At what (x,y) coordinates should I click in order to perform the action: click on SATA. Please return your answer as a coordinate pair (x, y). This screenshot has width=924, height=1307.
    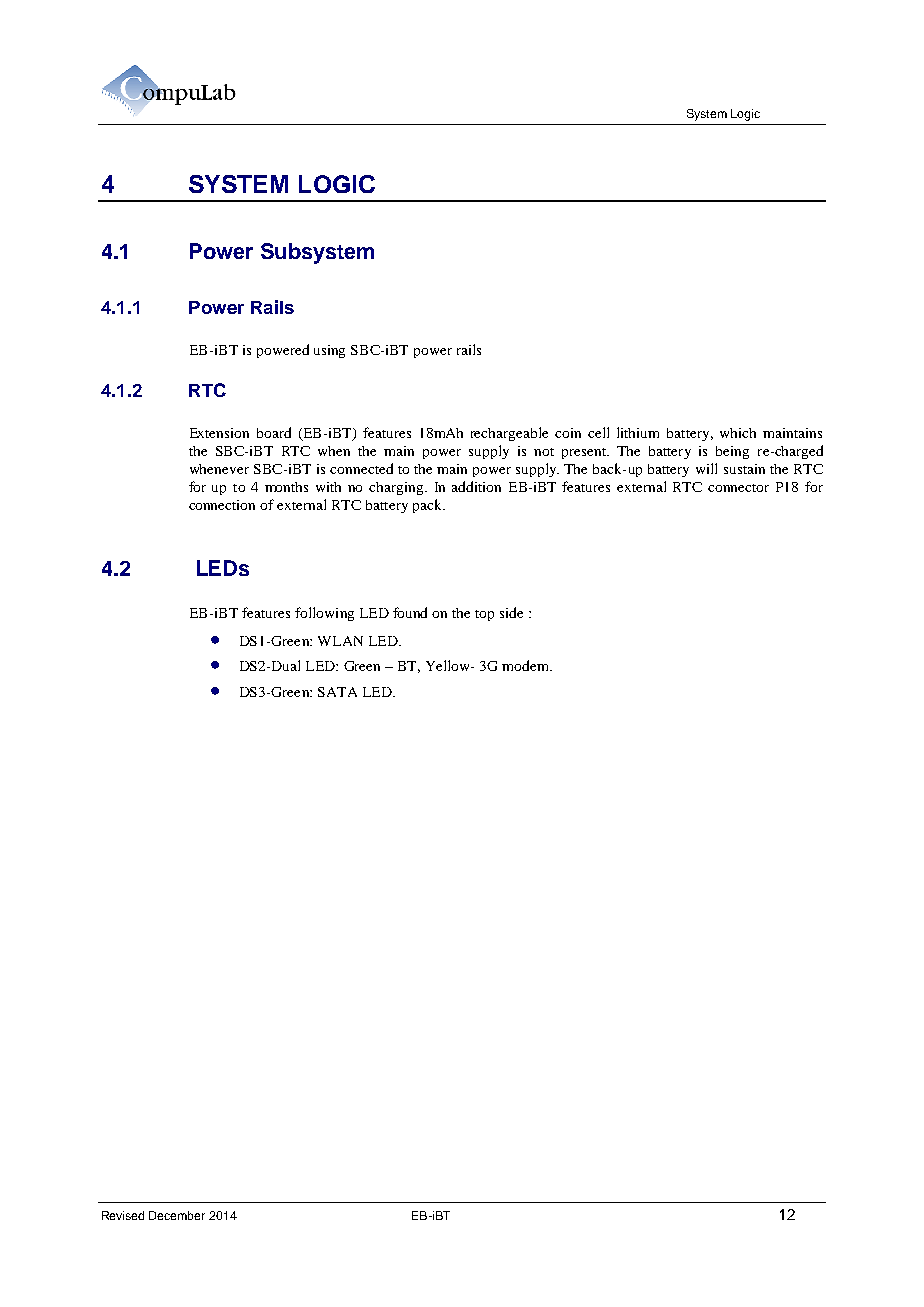
    Looking at the image, I should click on (337, 692).
